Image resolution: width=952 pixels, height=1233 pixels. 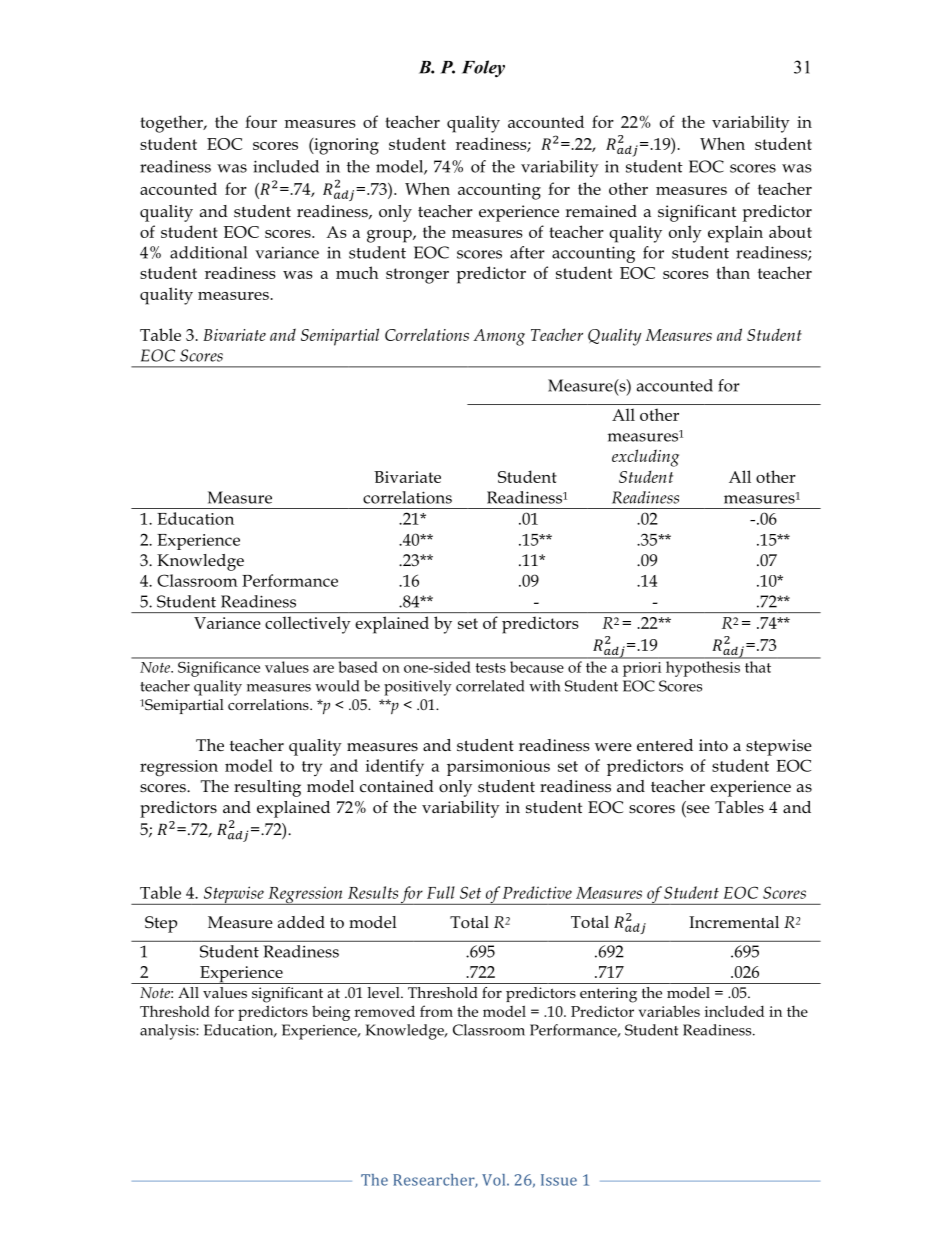 What do you see at coordinates (307, 625) in the screenshot?
I see `collectively` at bounding box center [307, 625].
